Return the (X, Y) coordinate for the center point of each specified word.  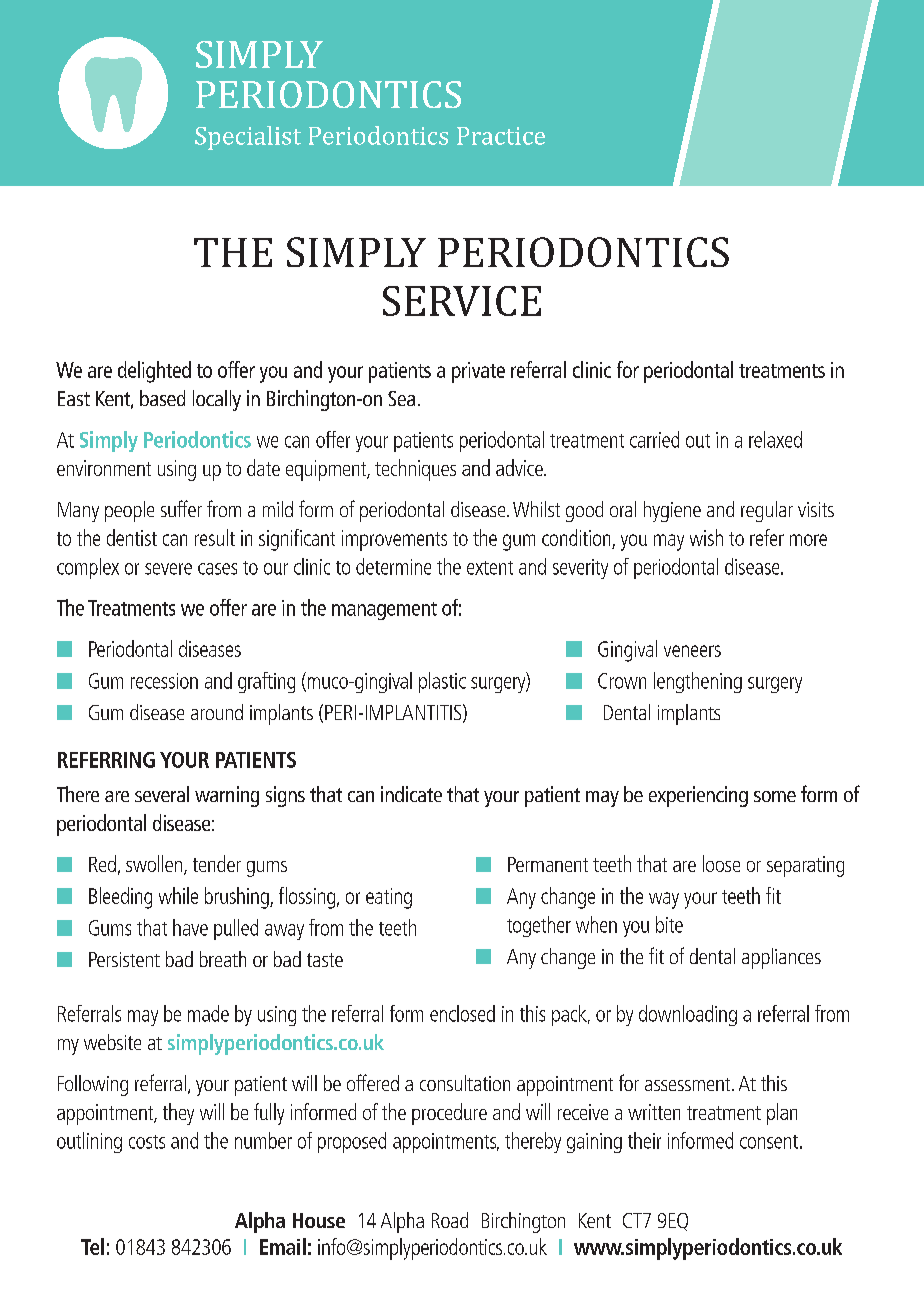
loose (721, 863)
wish (706, 537)
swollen (155, 865)
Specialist (248, 138)
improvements (394, 540)
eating (389, 898)
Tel (92, 1246)
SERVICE (462, 301)
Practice (501, 136)
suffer (181, 508)
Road (450, 1220)
